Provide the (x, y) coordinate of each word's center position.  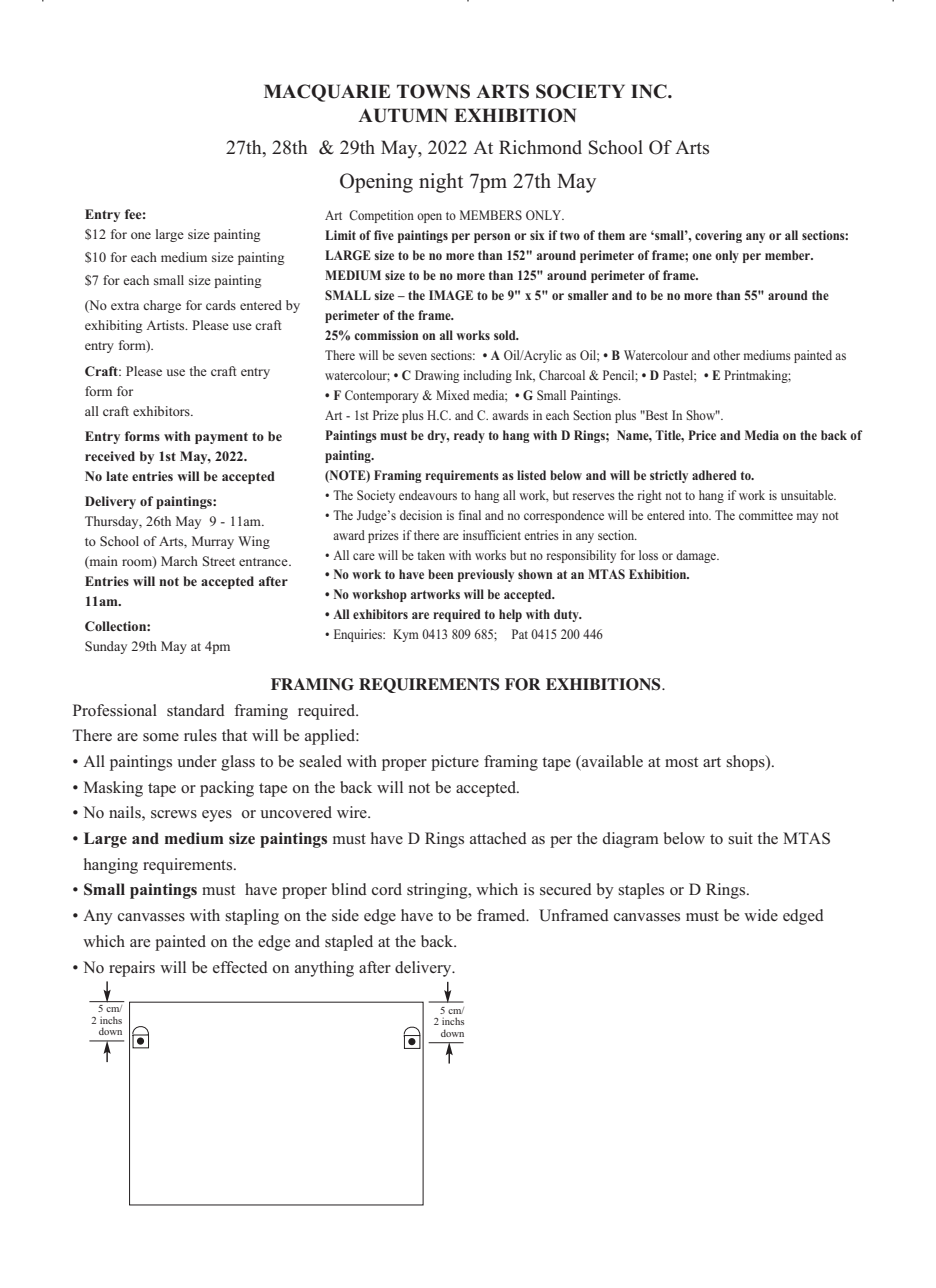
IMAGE (451, 295)
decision (421, 515)
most (681, 762)
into (700, 515)
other (726, 355)
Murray (213, 542)
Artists (166, 325)
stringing (438, 891)
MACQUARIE (327, 93)
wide (761, 915)
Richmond (540, 147)
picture (455, 763)
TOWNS (433, 91)
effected (240, 967)
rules (200, 735)
